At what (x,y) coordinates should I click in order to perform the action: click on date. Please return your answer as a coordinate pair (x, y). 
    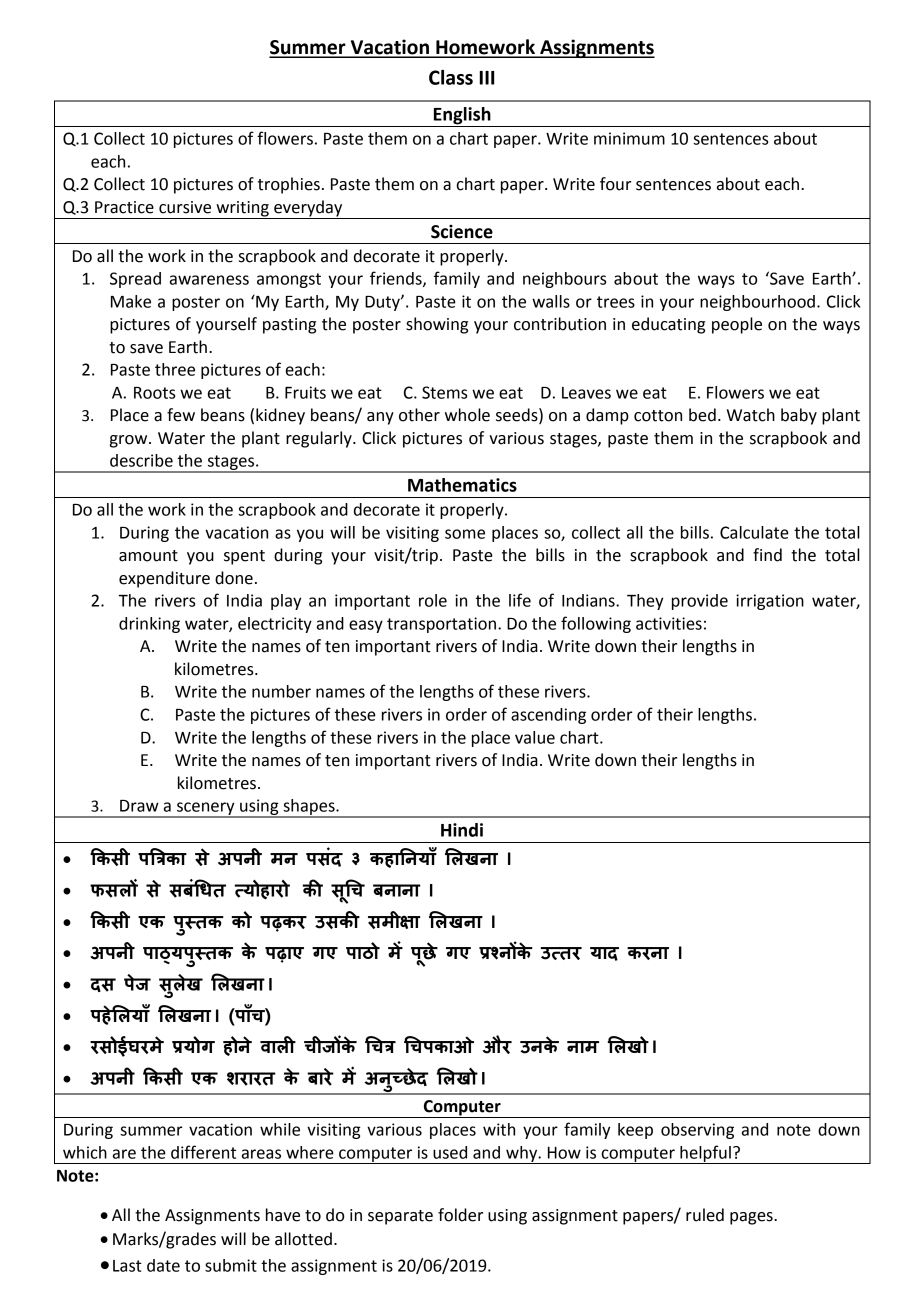
    Looking at the image, I should click on (163, 1265).
